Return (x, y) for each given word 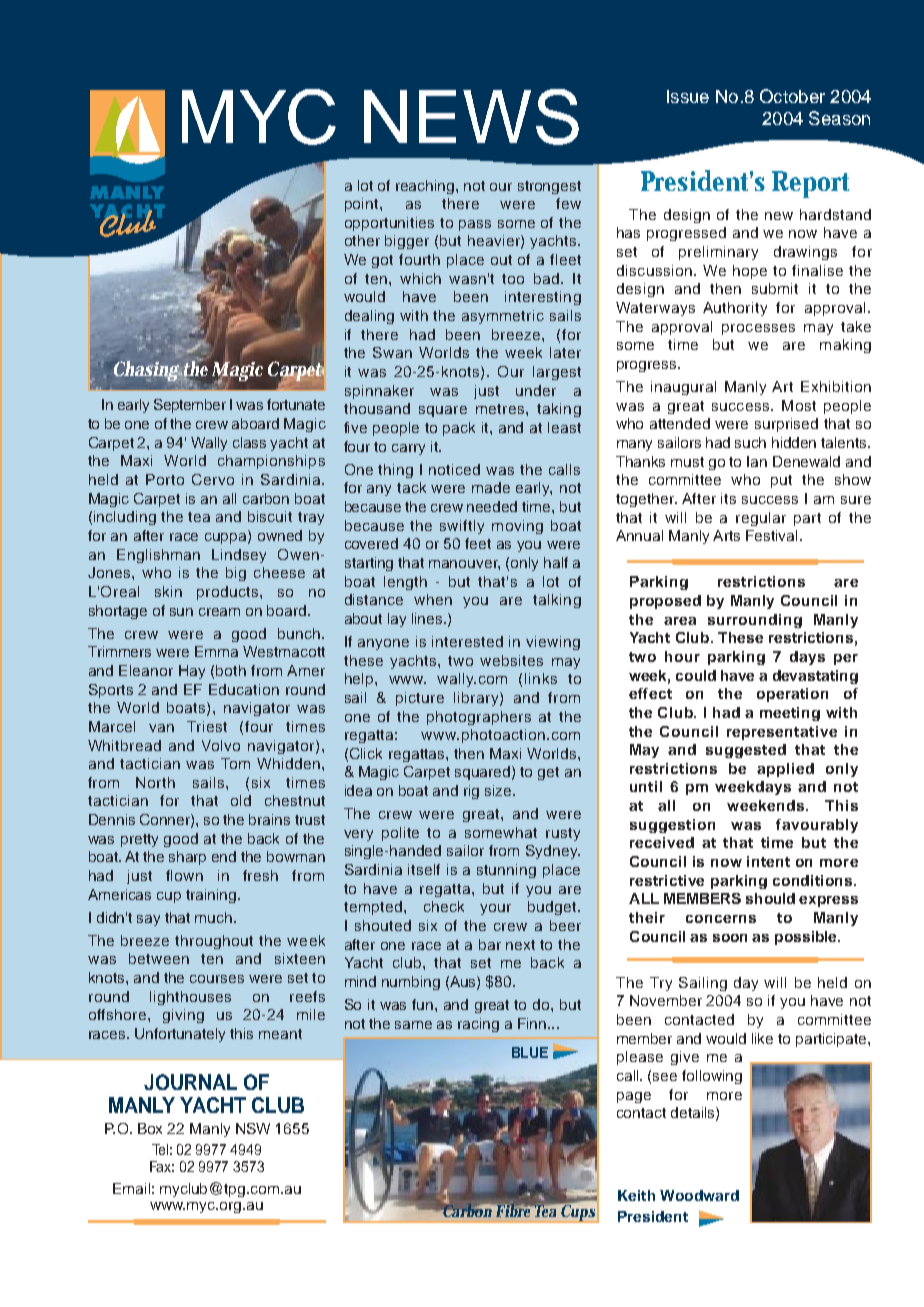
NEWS (471, 117)
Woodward (699, 1195)
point (363, 205)
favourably (817, 826)
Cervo (213, 479)
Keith (636, 1195)
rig (471, 792)
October (792, 96)
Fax (162, 1166)
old (241, 800)
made (491, 487)
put (781, 481)
